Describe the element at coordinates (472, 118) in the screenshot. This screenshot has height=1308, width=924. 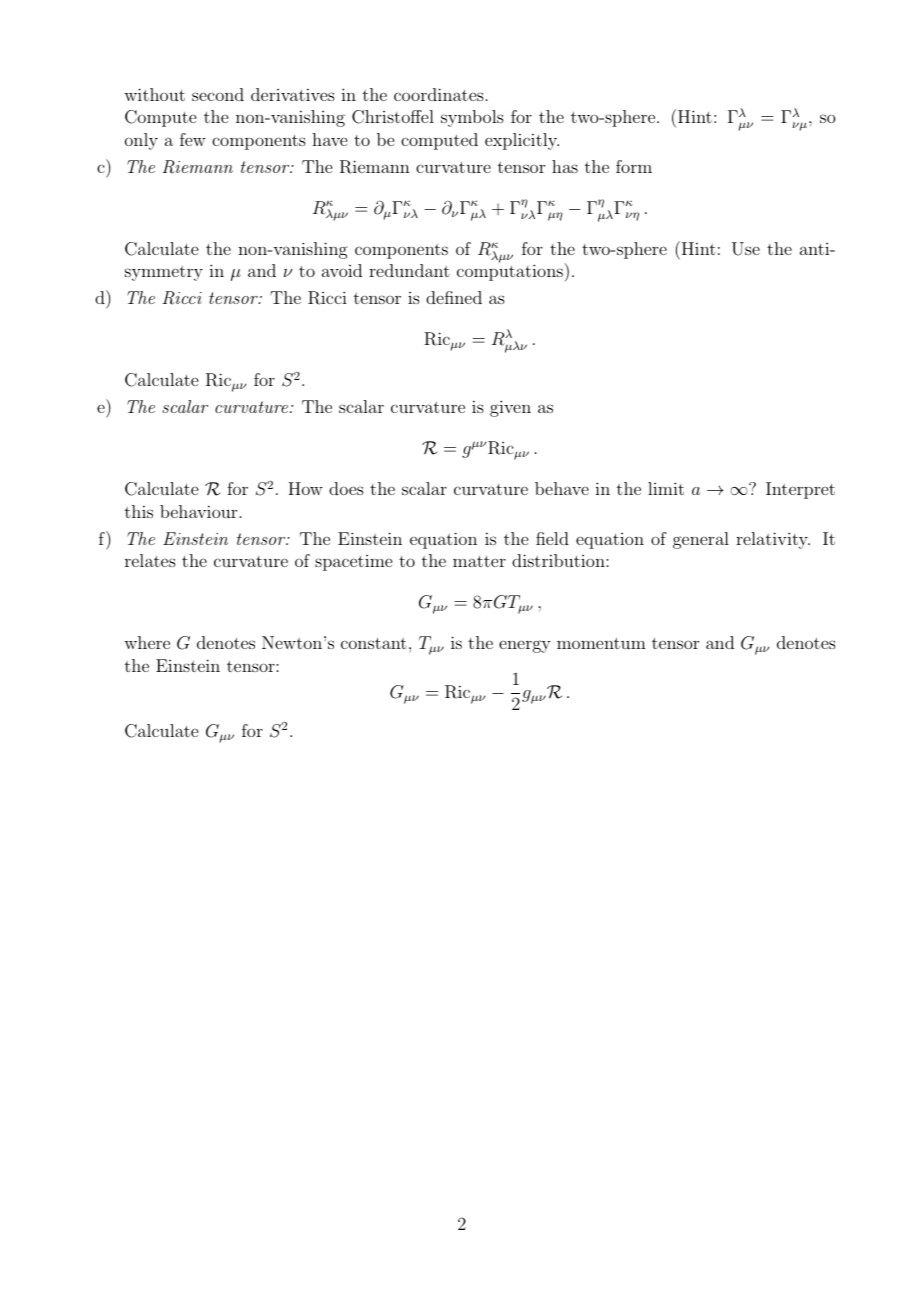
I see `symbols` at that location.
